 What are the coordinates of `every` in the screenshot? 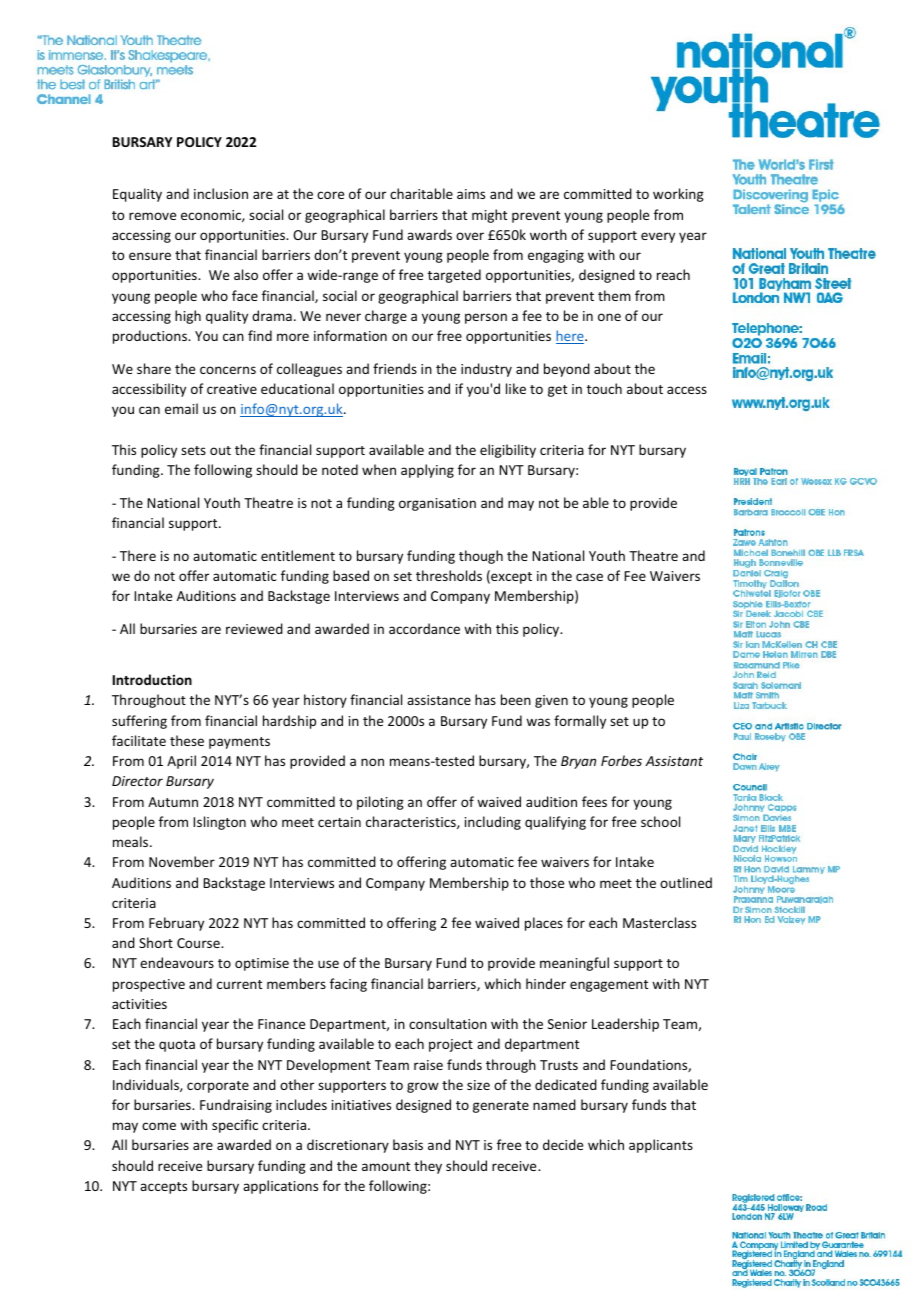 It's located at (658, 237).
